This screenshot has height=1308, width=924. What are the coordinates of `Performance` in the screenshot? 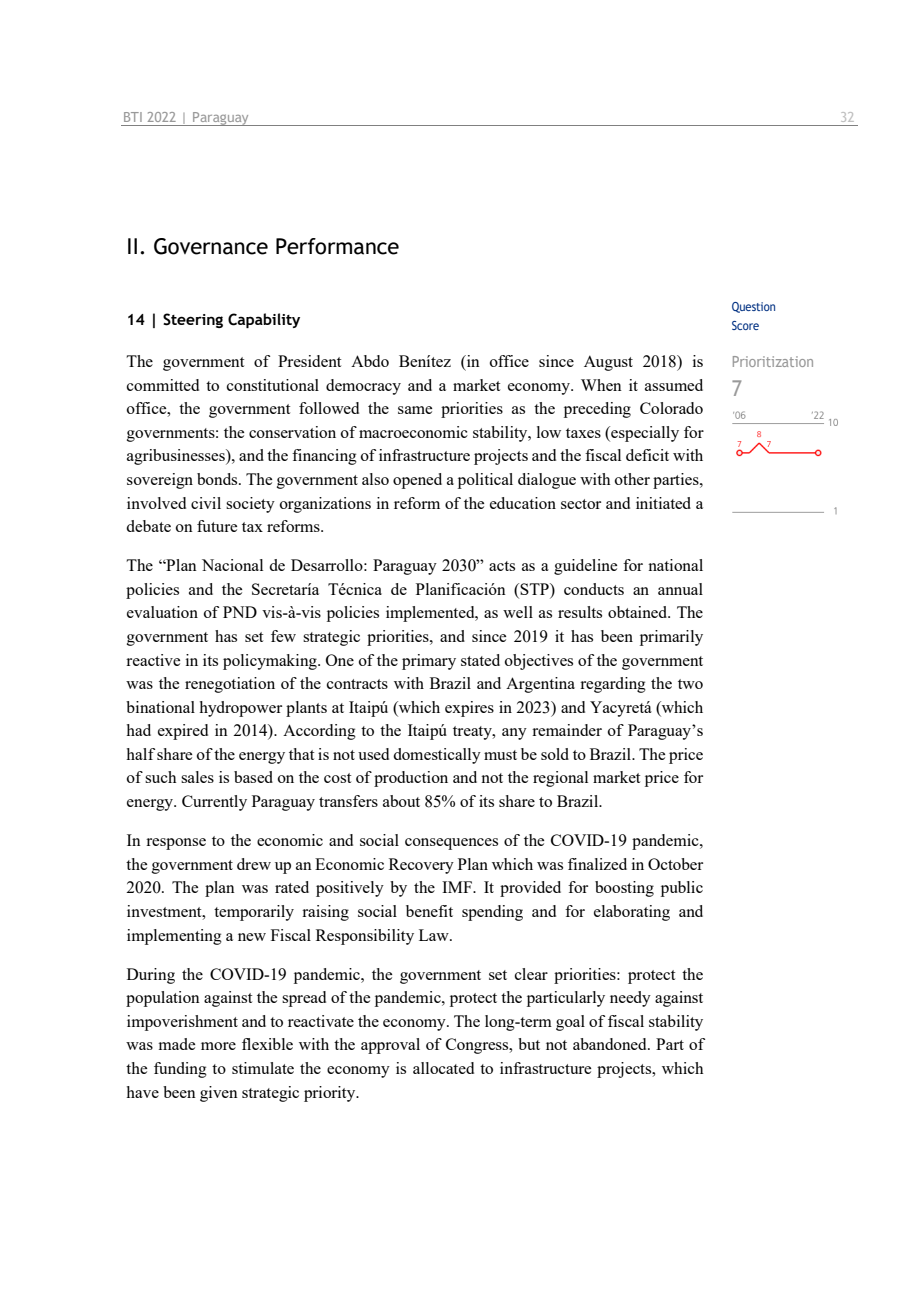 It's located at (337, 246).
